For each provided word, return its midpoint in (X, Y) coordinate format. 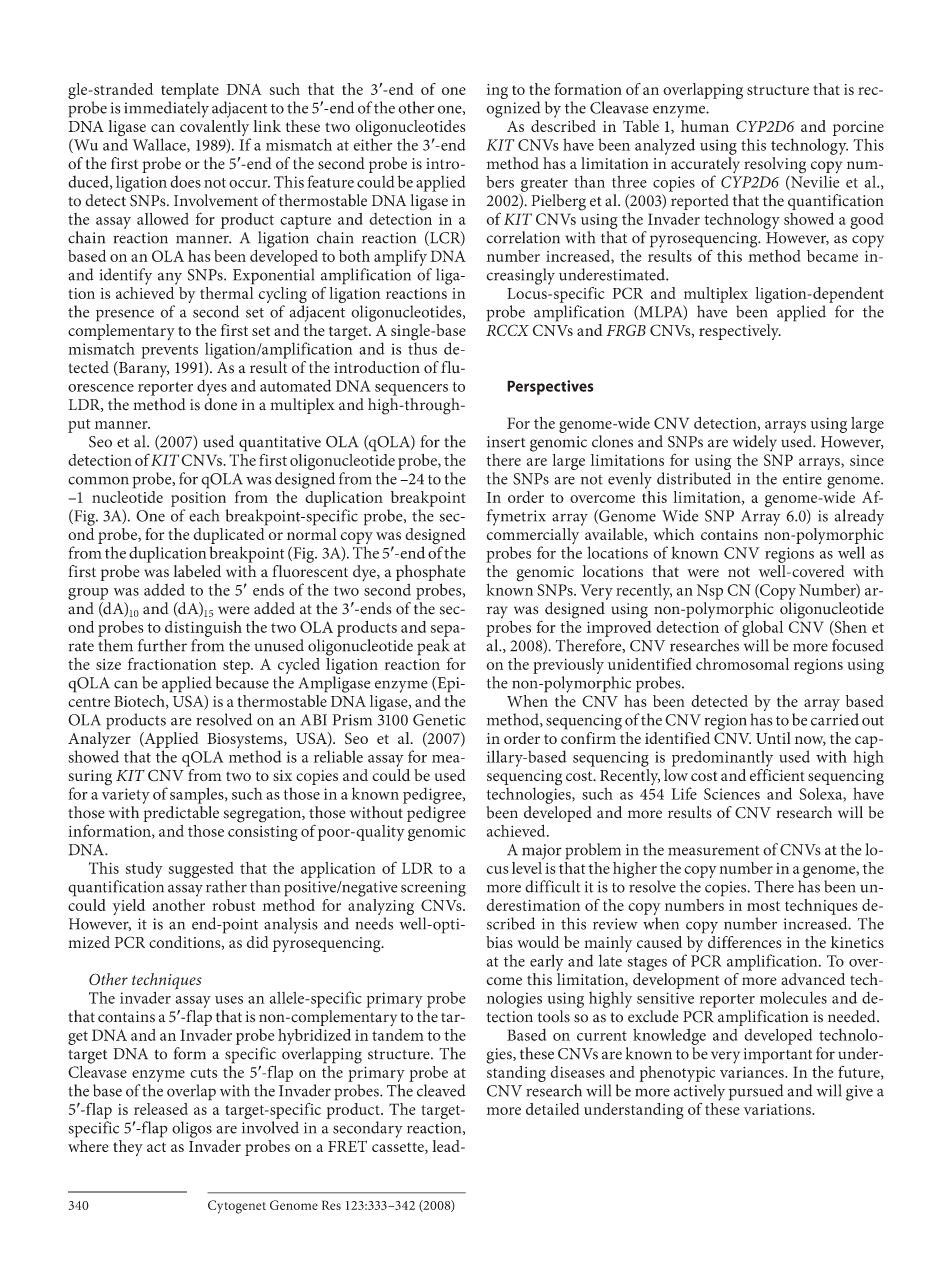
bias (499, 942)
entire (802, 479)
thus (422, 347)
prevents (169, 352)
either (373, 144)
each (204, 515)
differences (745, 940)
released (161, 1109)
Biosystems (246, 742)
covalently (215, 128)
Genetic (439, 720)
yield (128, 907)
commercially (534, 536)
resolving (775, 165)
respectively (740, 332)
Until (773, 738)
